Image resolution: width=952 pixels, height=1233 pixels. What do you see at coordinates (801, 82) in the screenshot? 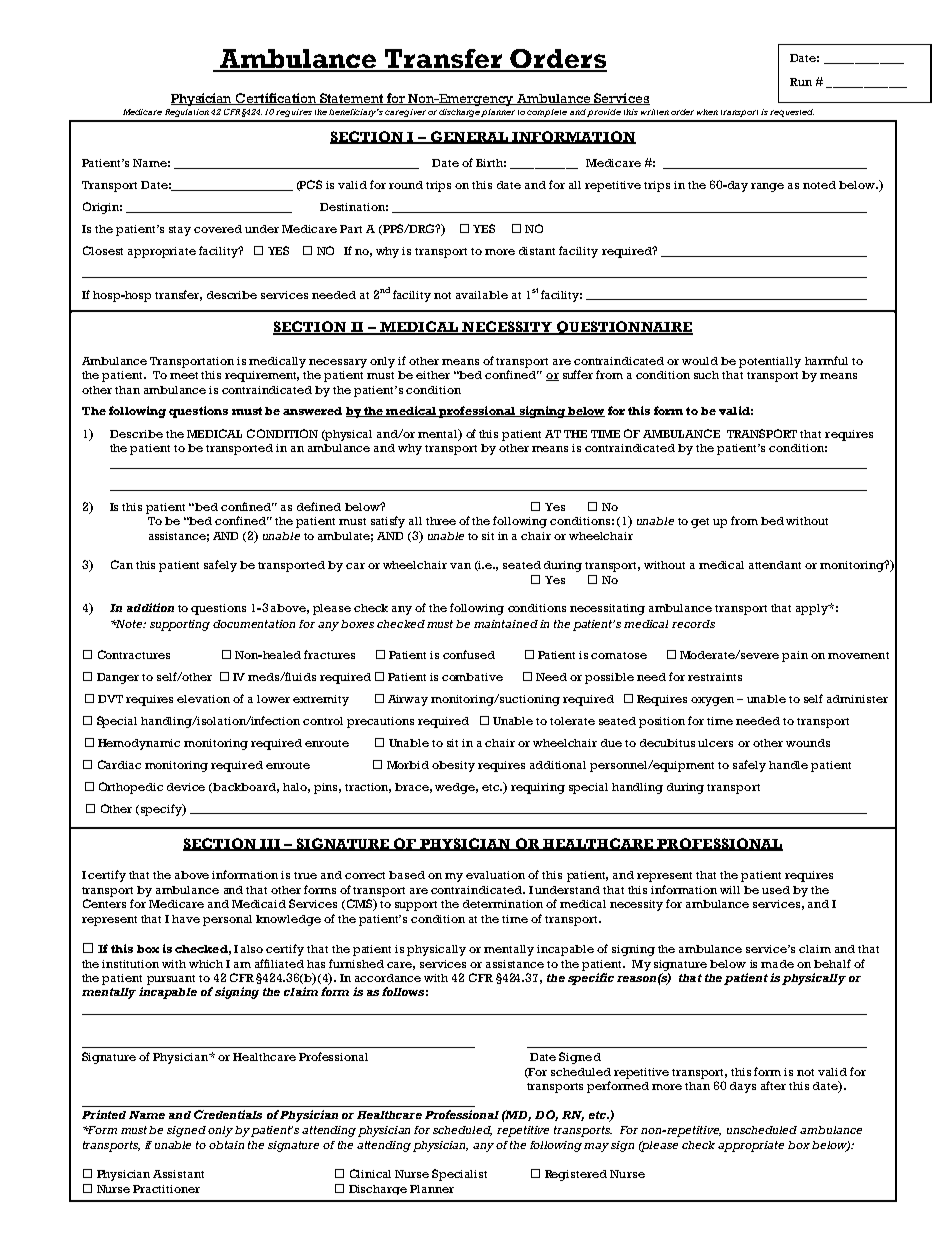
I see `Run` at bounding box center [801, 82].
